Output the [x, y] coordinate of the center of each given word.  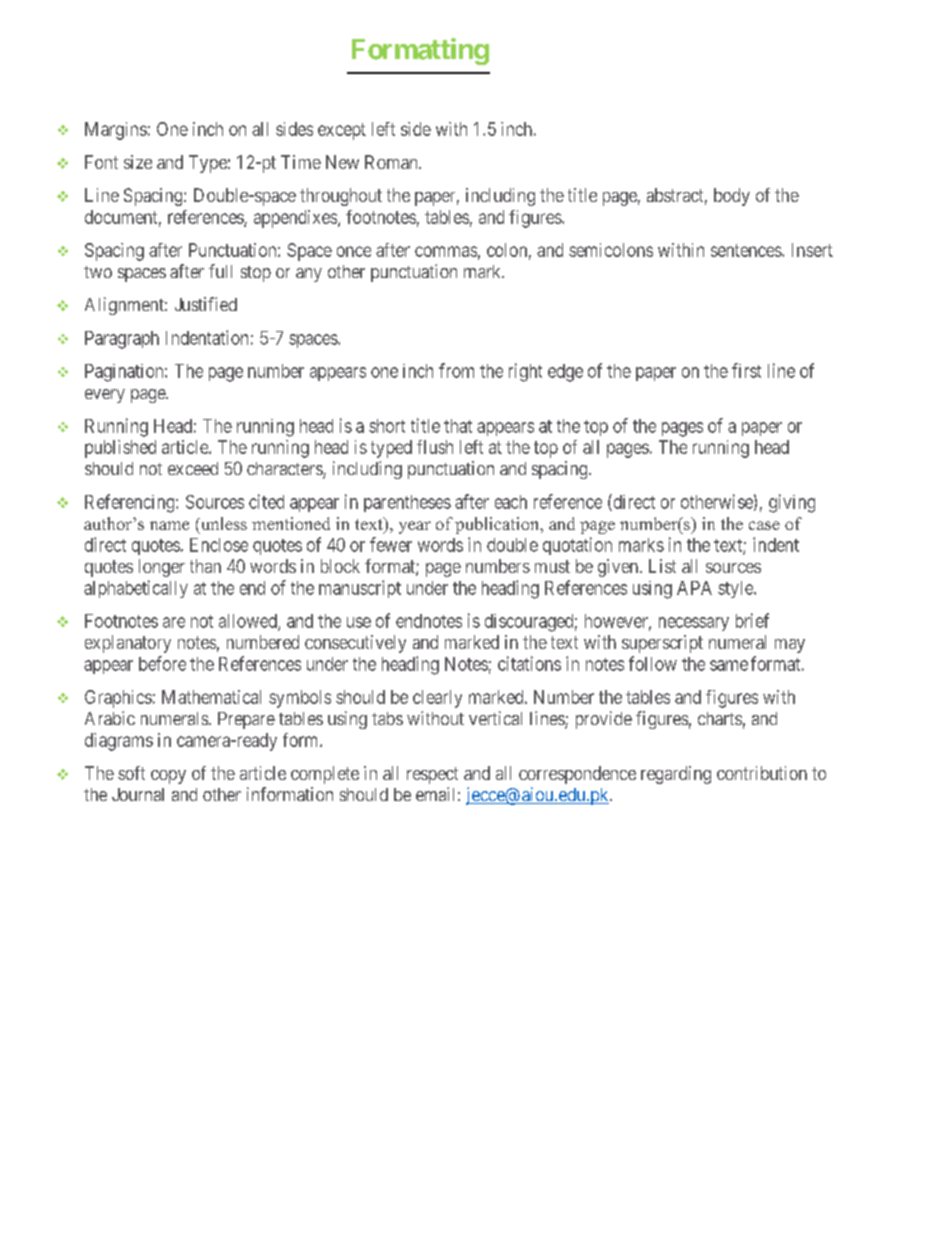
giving [792, 503]
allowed [249, 622]
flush [435, 447]
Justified [206, 304]
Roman [392, 162]
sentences [747, 250]
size [138, 162]
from [456, 370]
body [732, 197]
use [359, 622]
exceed [193, 468]
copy [168, 777]
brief [752, 620]
